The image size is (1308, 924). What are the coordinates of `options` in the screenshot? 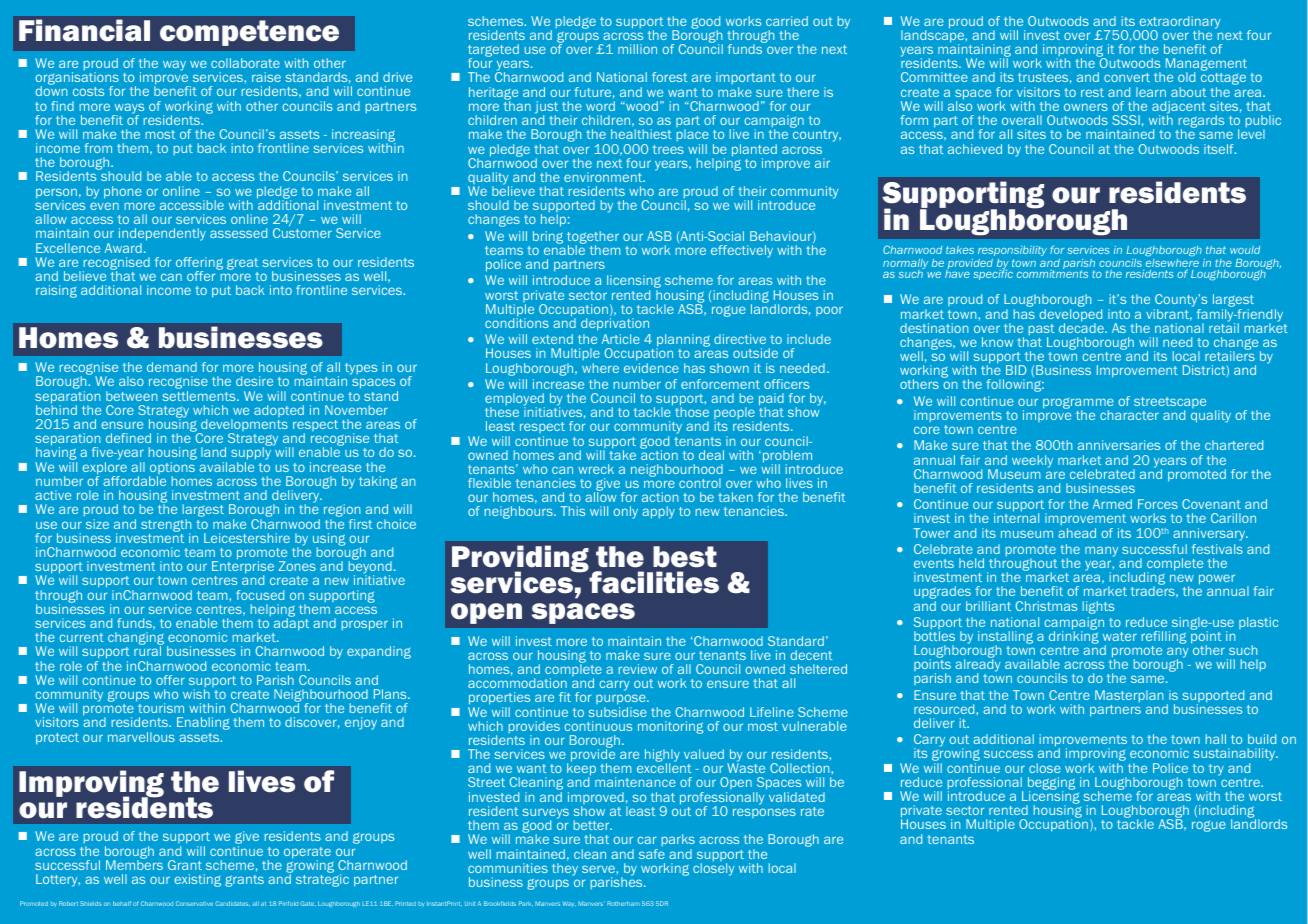 It's located at (172, 469).
